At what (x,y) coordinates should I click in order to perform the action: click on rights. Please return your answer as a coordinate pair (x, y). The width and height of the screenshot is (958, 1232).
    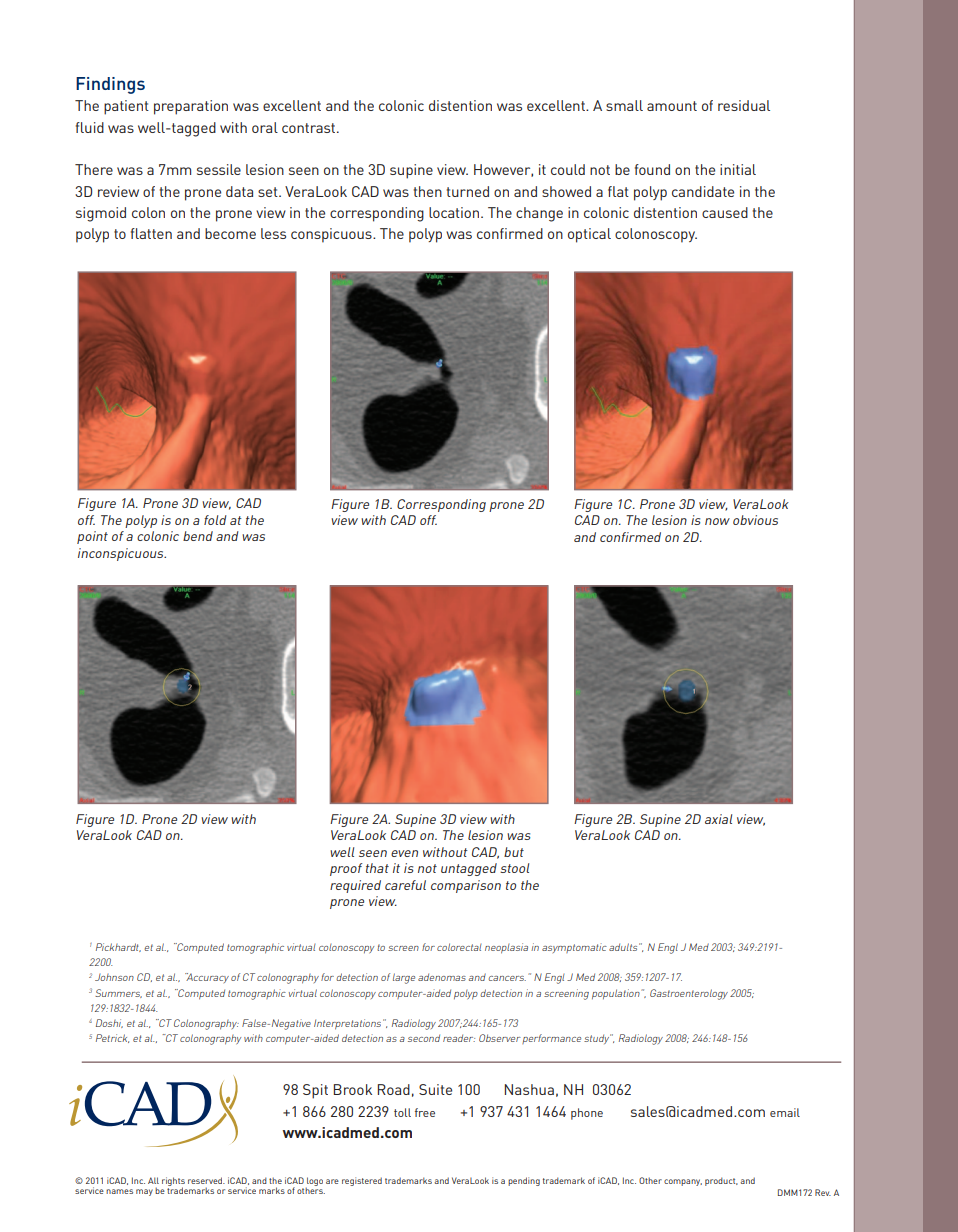
    Looking at the image, I should click on (173, 1182).
